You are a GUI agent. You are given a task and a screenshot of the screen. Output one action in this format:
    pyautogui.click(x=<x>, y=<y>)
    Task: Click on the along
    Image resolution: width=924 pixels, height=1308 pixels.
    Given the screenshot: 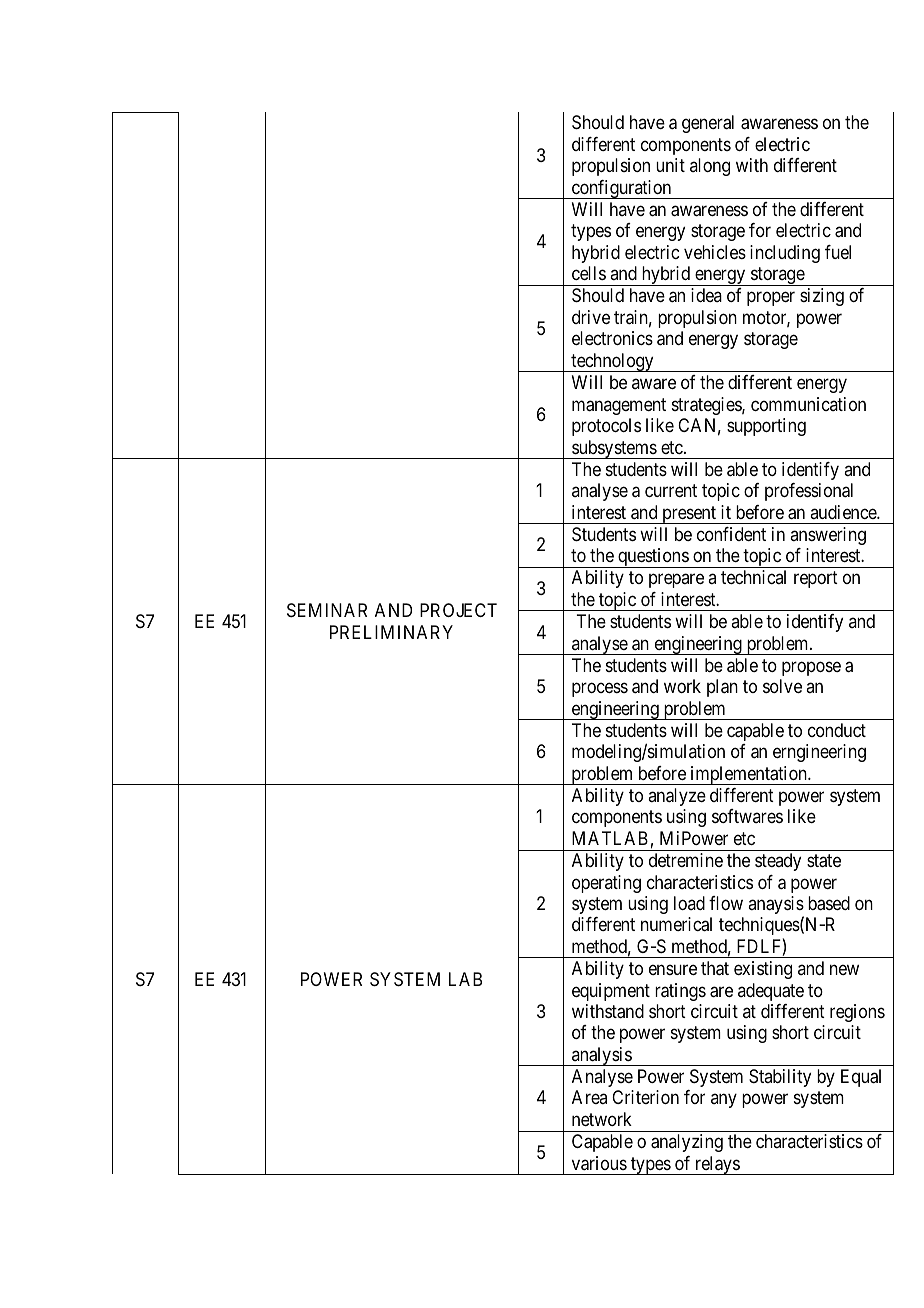 What is the action you would take?
    pyautogui.click(x=710, y=167)
